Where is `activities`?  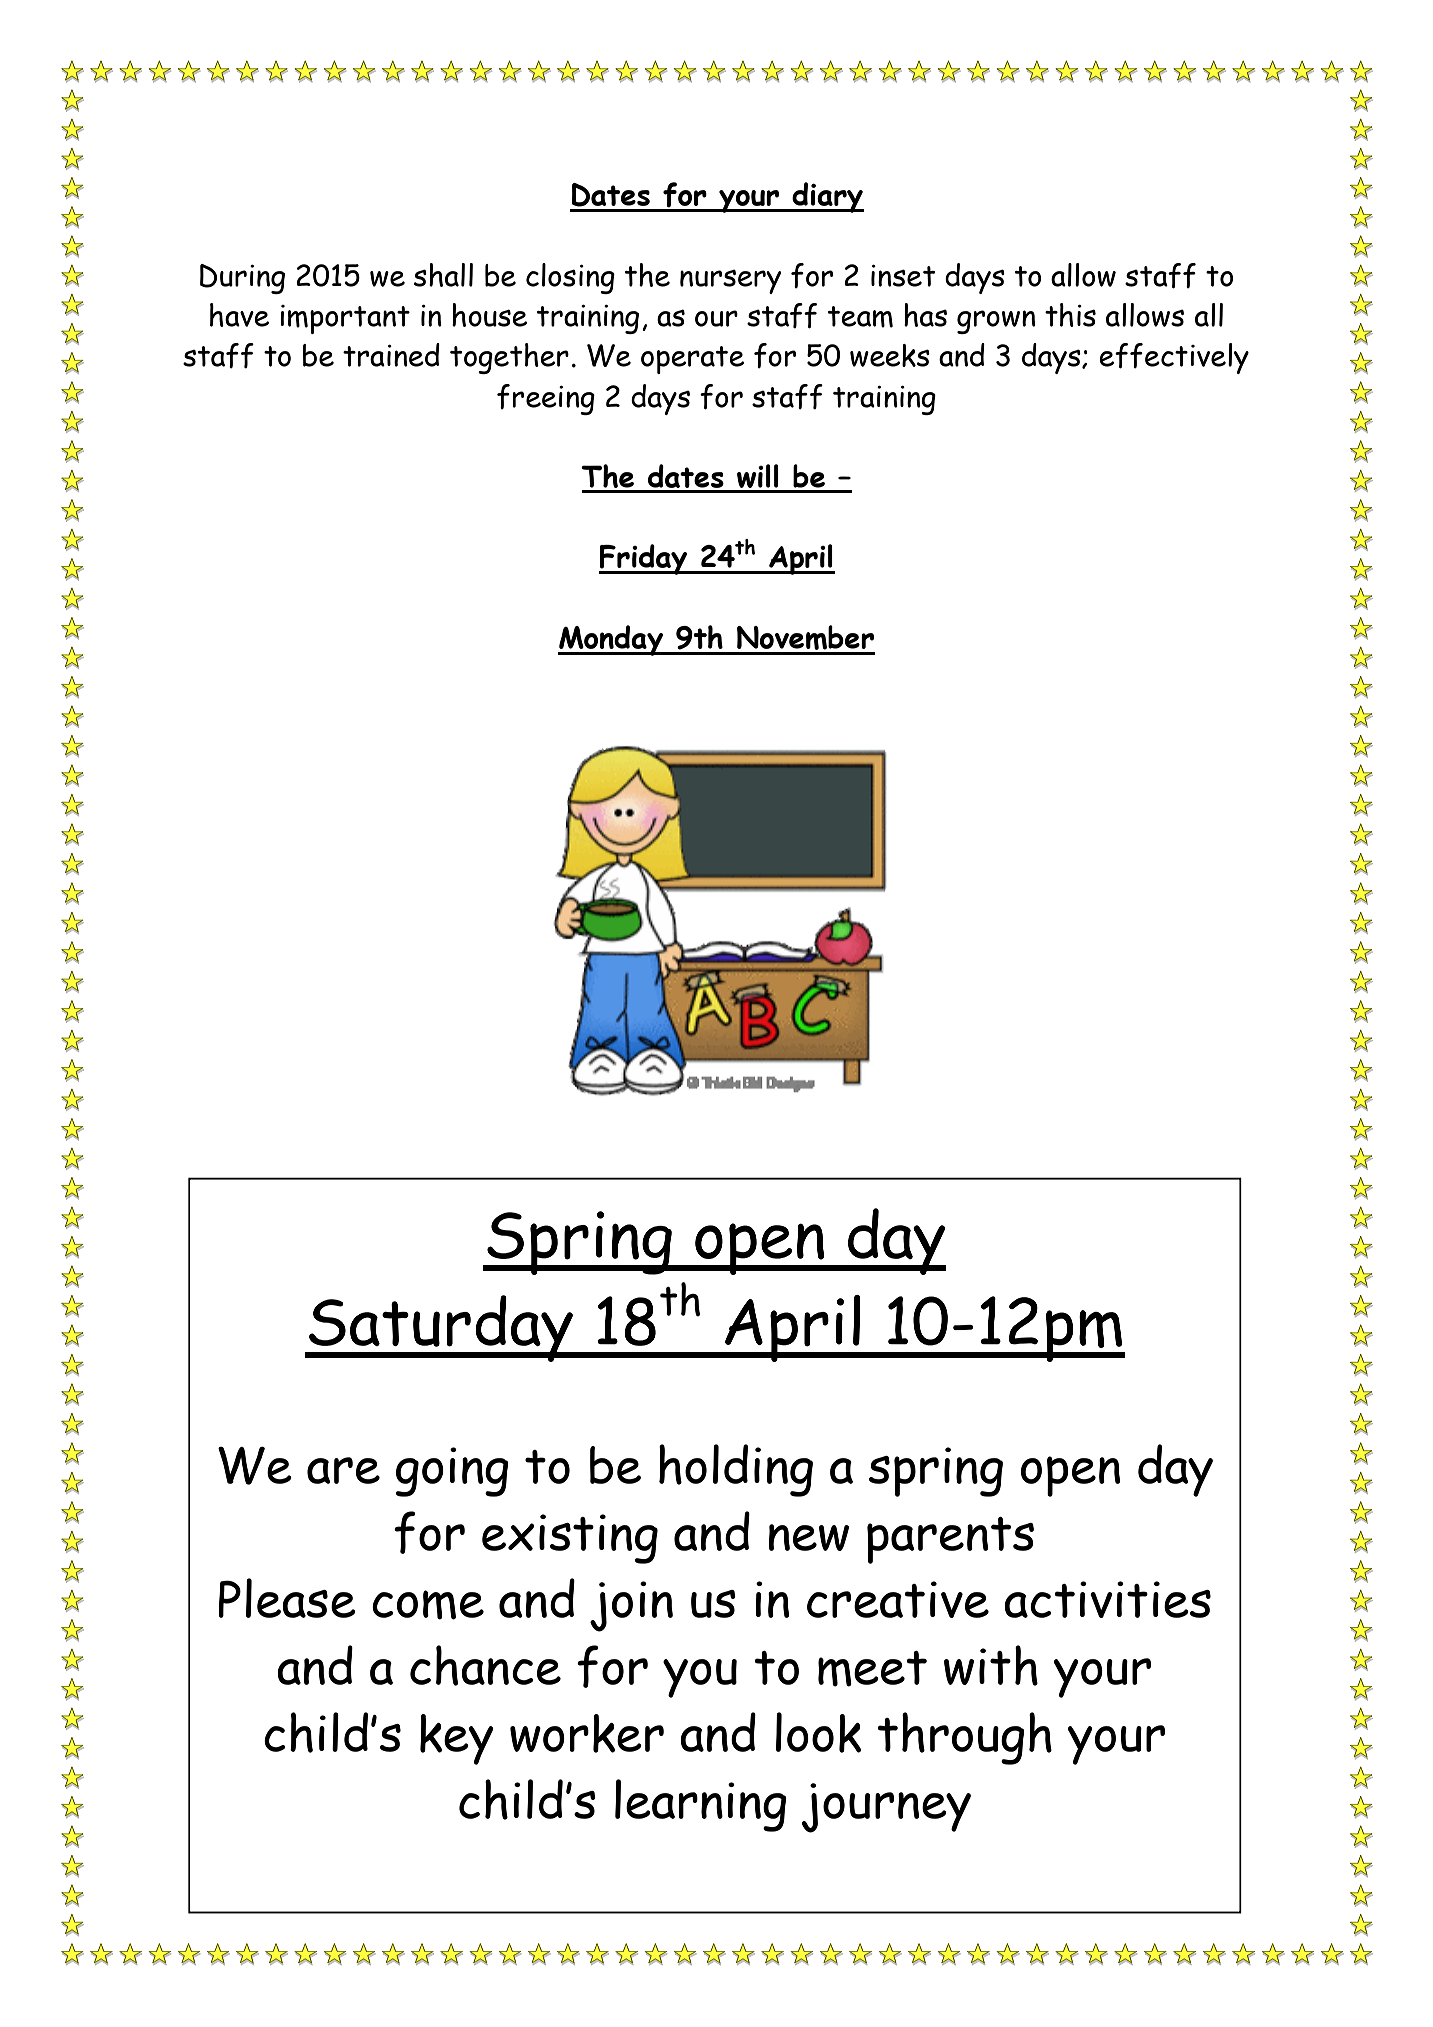 activities is located at coordinates (1107, 1599).
